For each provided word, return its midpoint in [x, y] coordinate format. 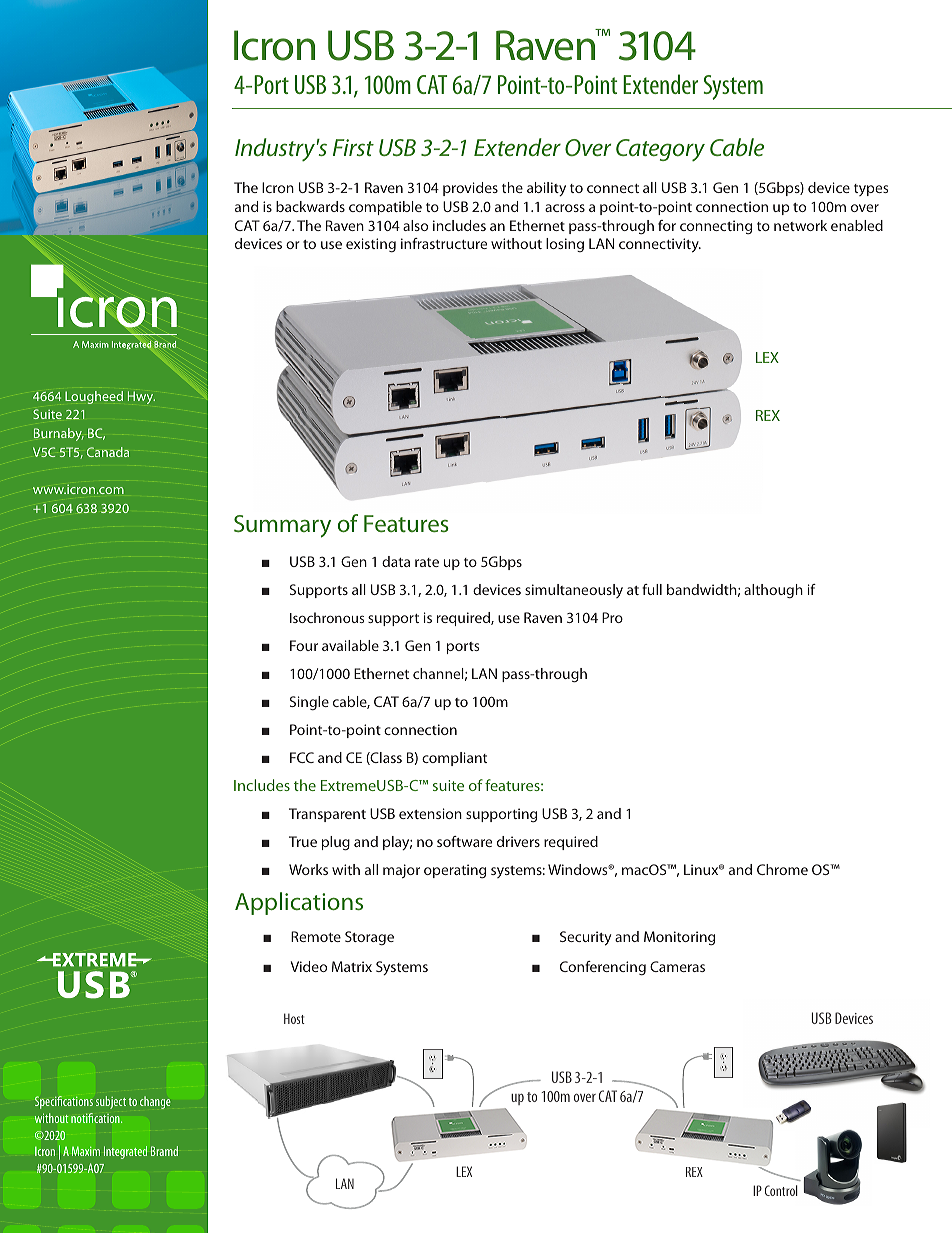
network [800, 225]
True [303, 841]
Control [781, 1190]
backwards [310, 206]
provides [470, 189]
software [464, 841]
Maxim [86, 1151]
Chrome [782, 869]
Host [294, 1018]
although [773, 591]
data [396, 561]
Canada [108, 452]
